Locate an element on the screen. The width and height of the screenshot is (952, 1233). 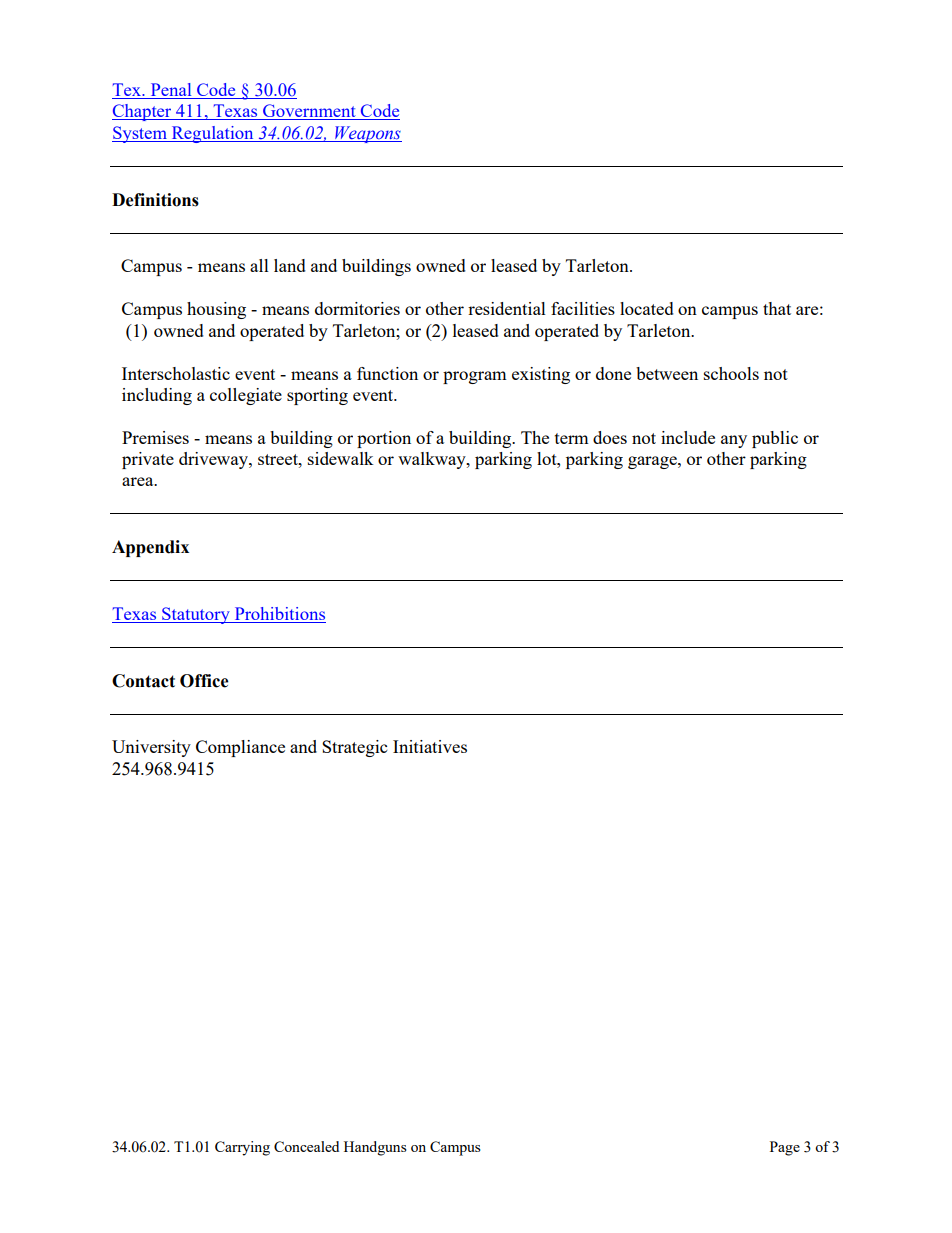
Carrying is located at coordinates (242, 1148).
